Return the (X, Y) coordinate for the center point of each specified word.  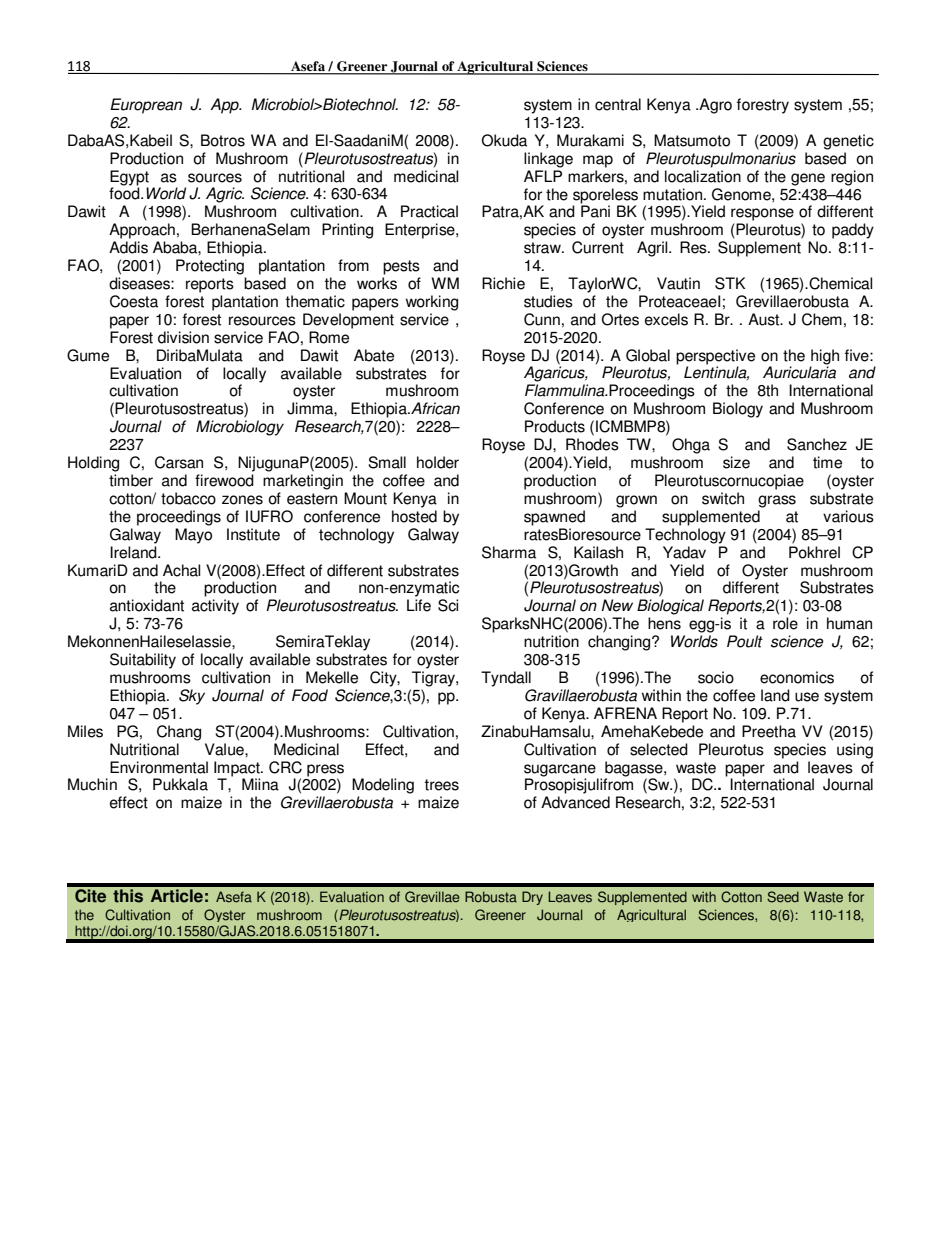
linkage (548, 160)
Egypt (129, 178)
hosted (414, 516)
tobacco (188, 498)
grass (777, 501)
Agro (714, 106)
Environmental (159, 767)
